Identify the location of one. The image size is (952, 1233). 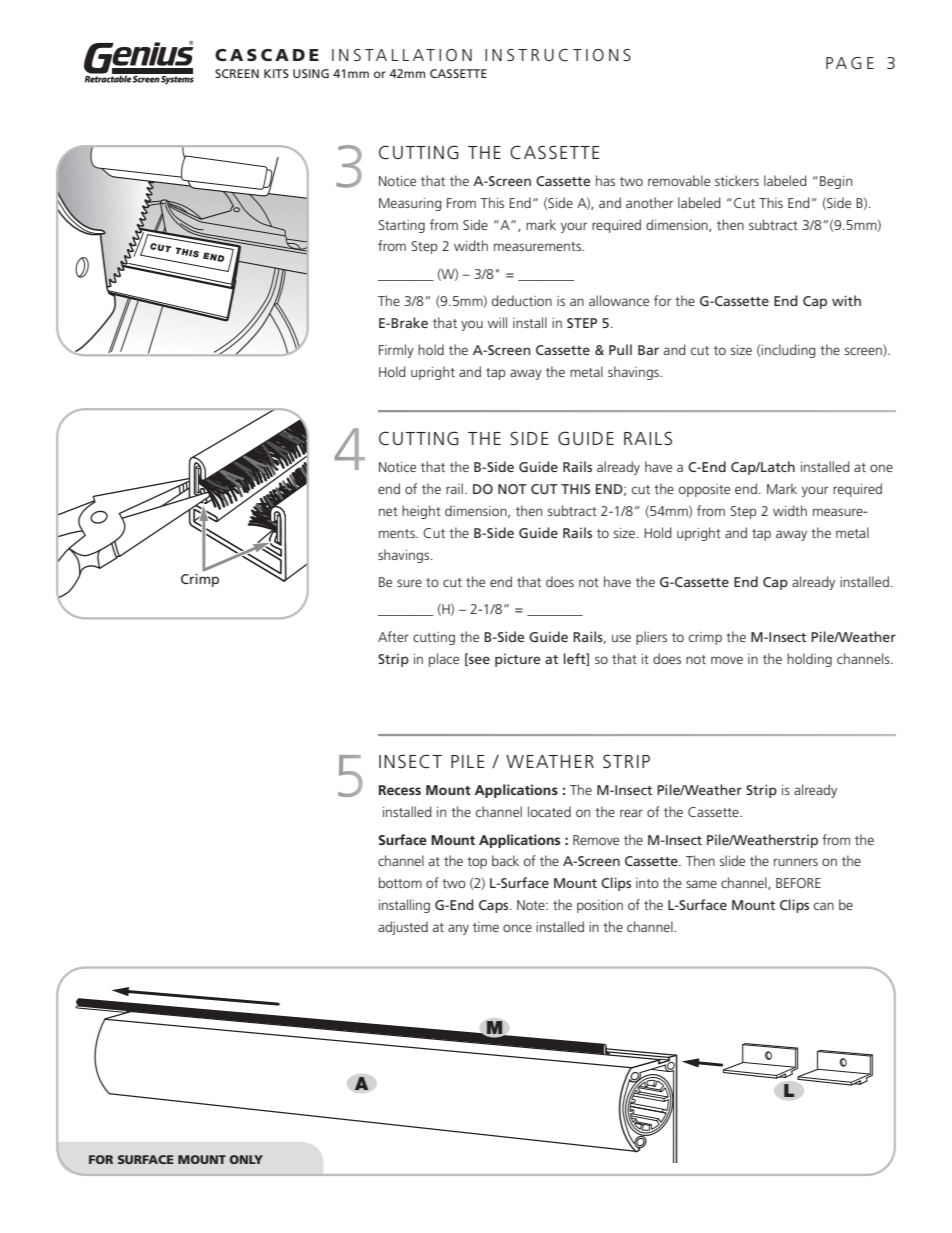
(881, 468).
